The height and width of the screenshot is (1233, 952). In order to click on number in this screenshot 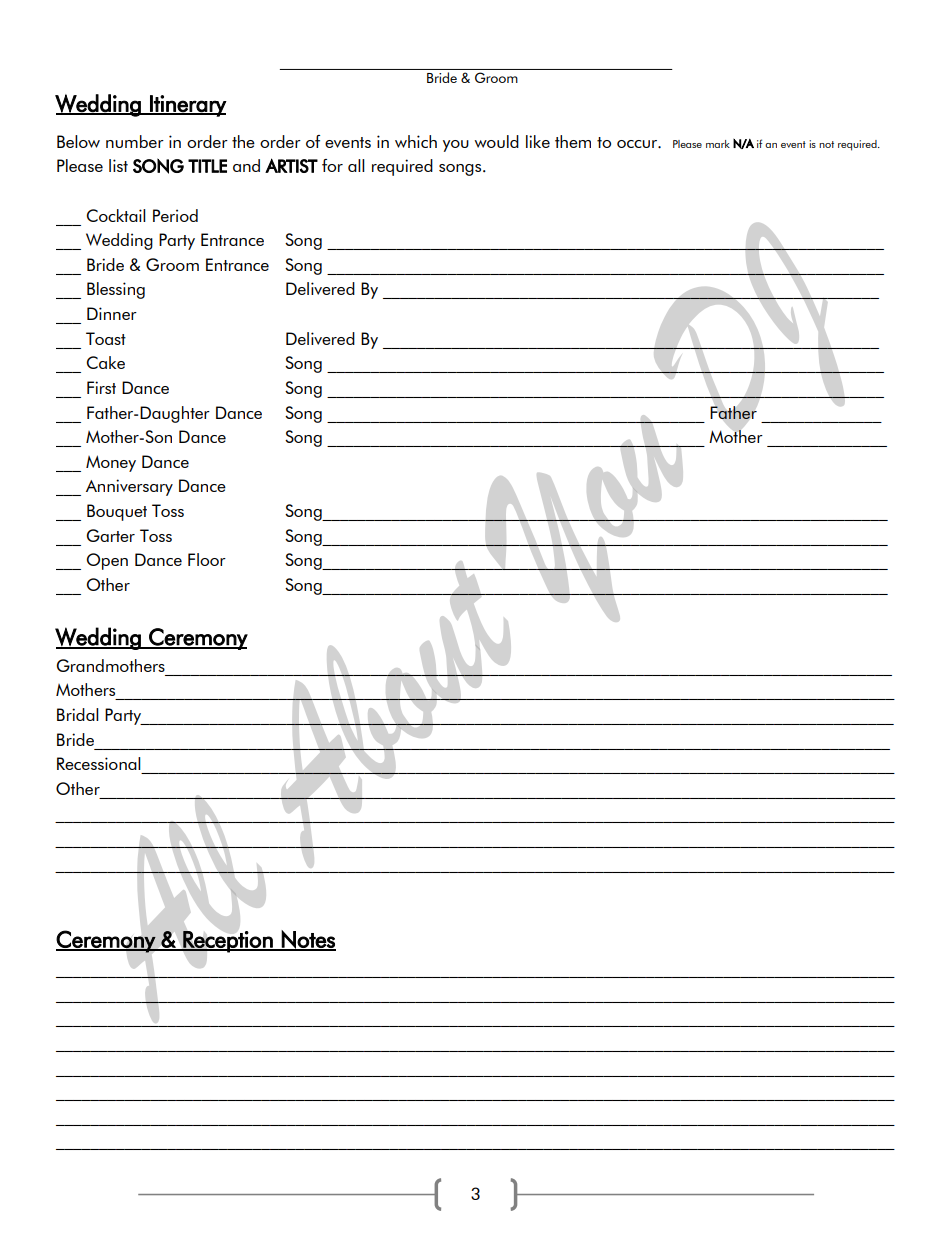, I will do `click(135, 141)`.
